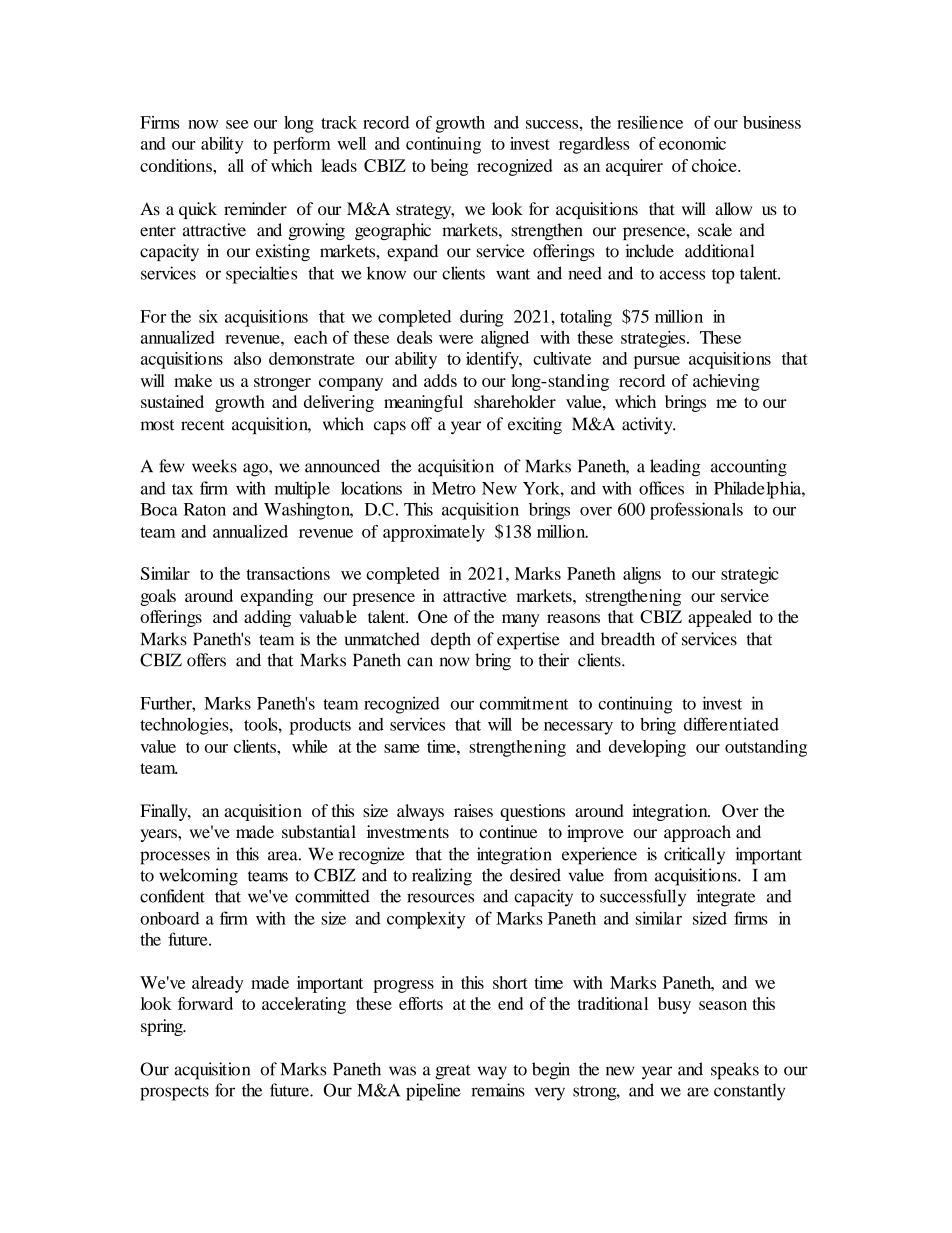 This screenshot has width=952, height=1233. What do you see at coordinates (198, 877) in the screenshot?
I see `welcoming` at bounding box center [198, 877].
